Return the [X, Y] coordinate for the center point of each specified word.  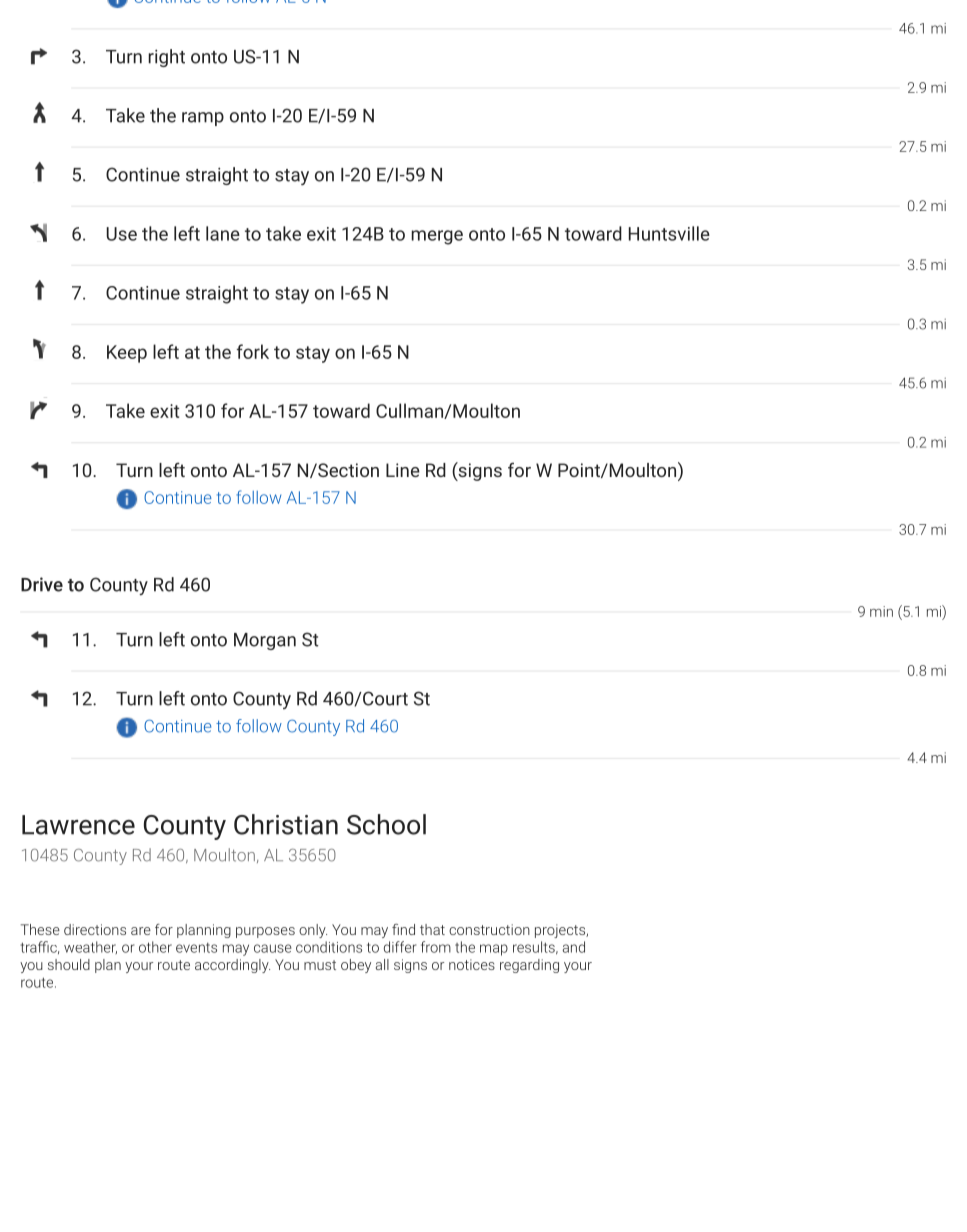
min [881, 611]
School [386, 824]
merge [437, 237]
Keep [127, 354]
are [141, 931]
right [166, 58]
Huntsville [669, 233]
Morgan [265, 641]
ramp [203, 119]
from [436, 947]
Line [403, 470]
